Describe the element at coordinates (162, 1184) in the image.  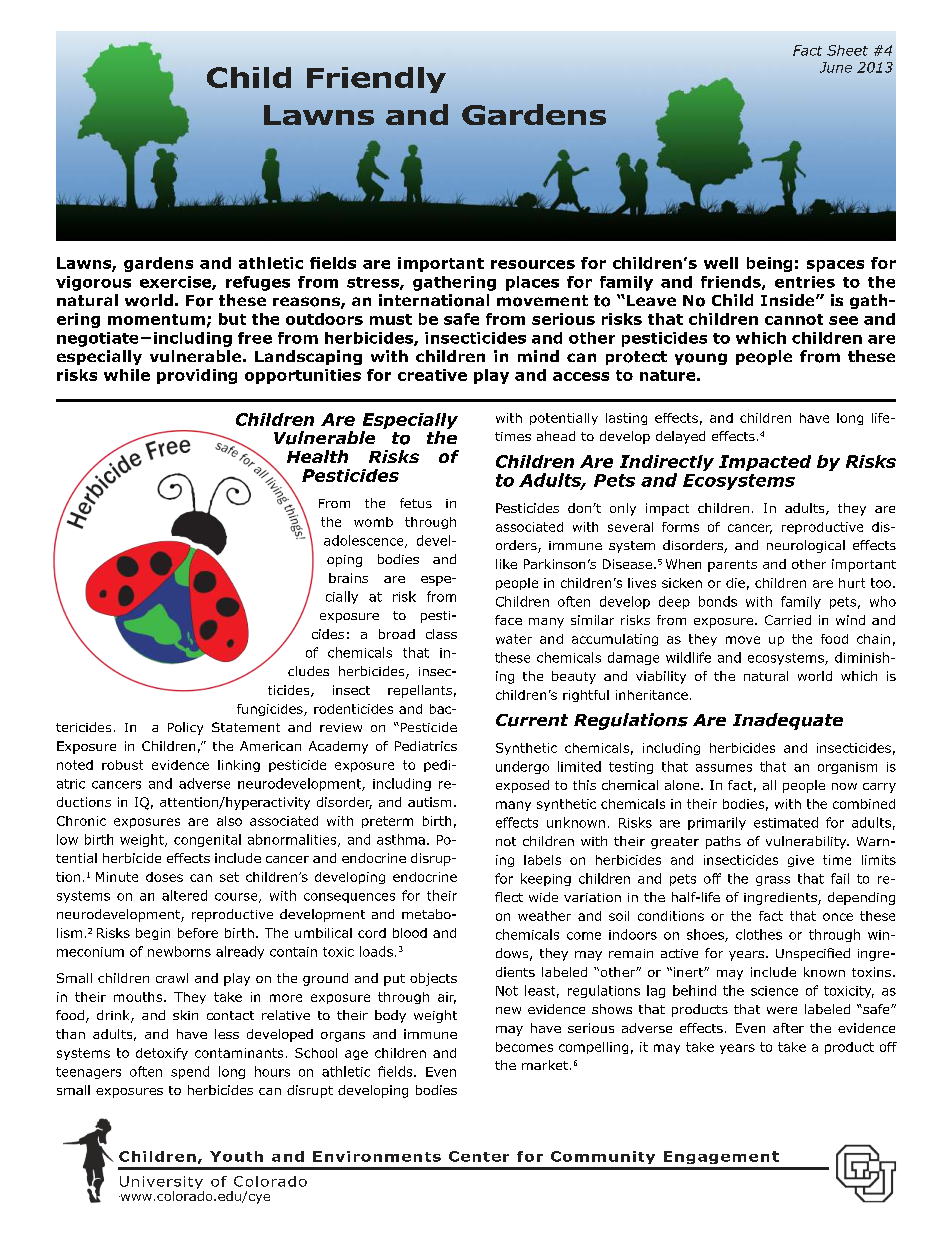
I see `University` at that location.
